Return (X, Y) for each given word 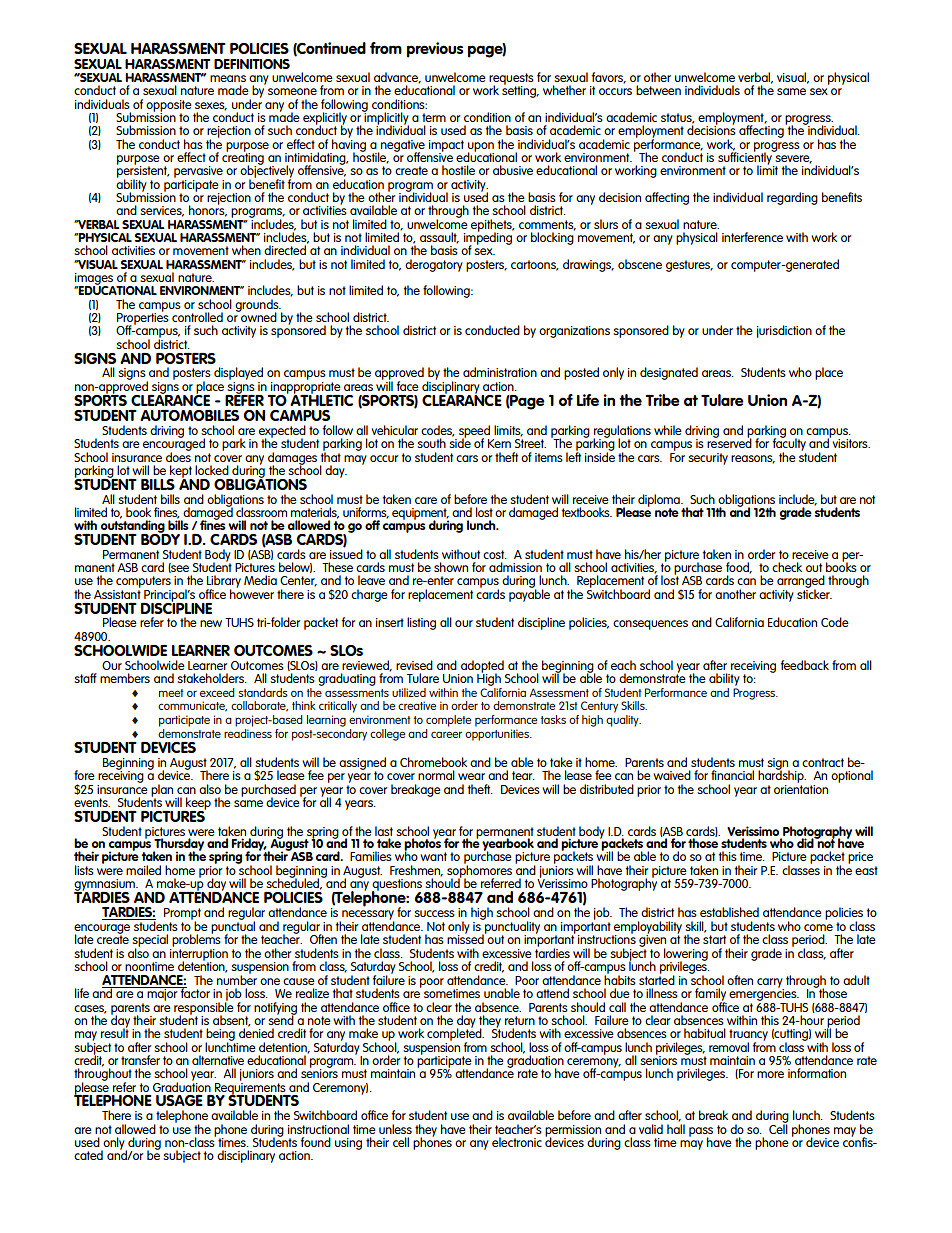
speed (474, 432)
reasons (753, 459)
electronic (517, 1142)
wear (471, 776)
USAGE (179, 1100)
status (677, 118)
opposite (169, 107)
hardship (782, 775)
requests (511, 80)
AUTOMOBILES (189, 415)
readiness (248, 732)
